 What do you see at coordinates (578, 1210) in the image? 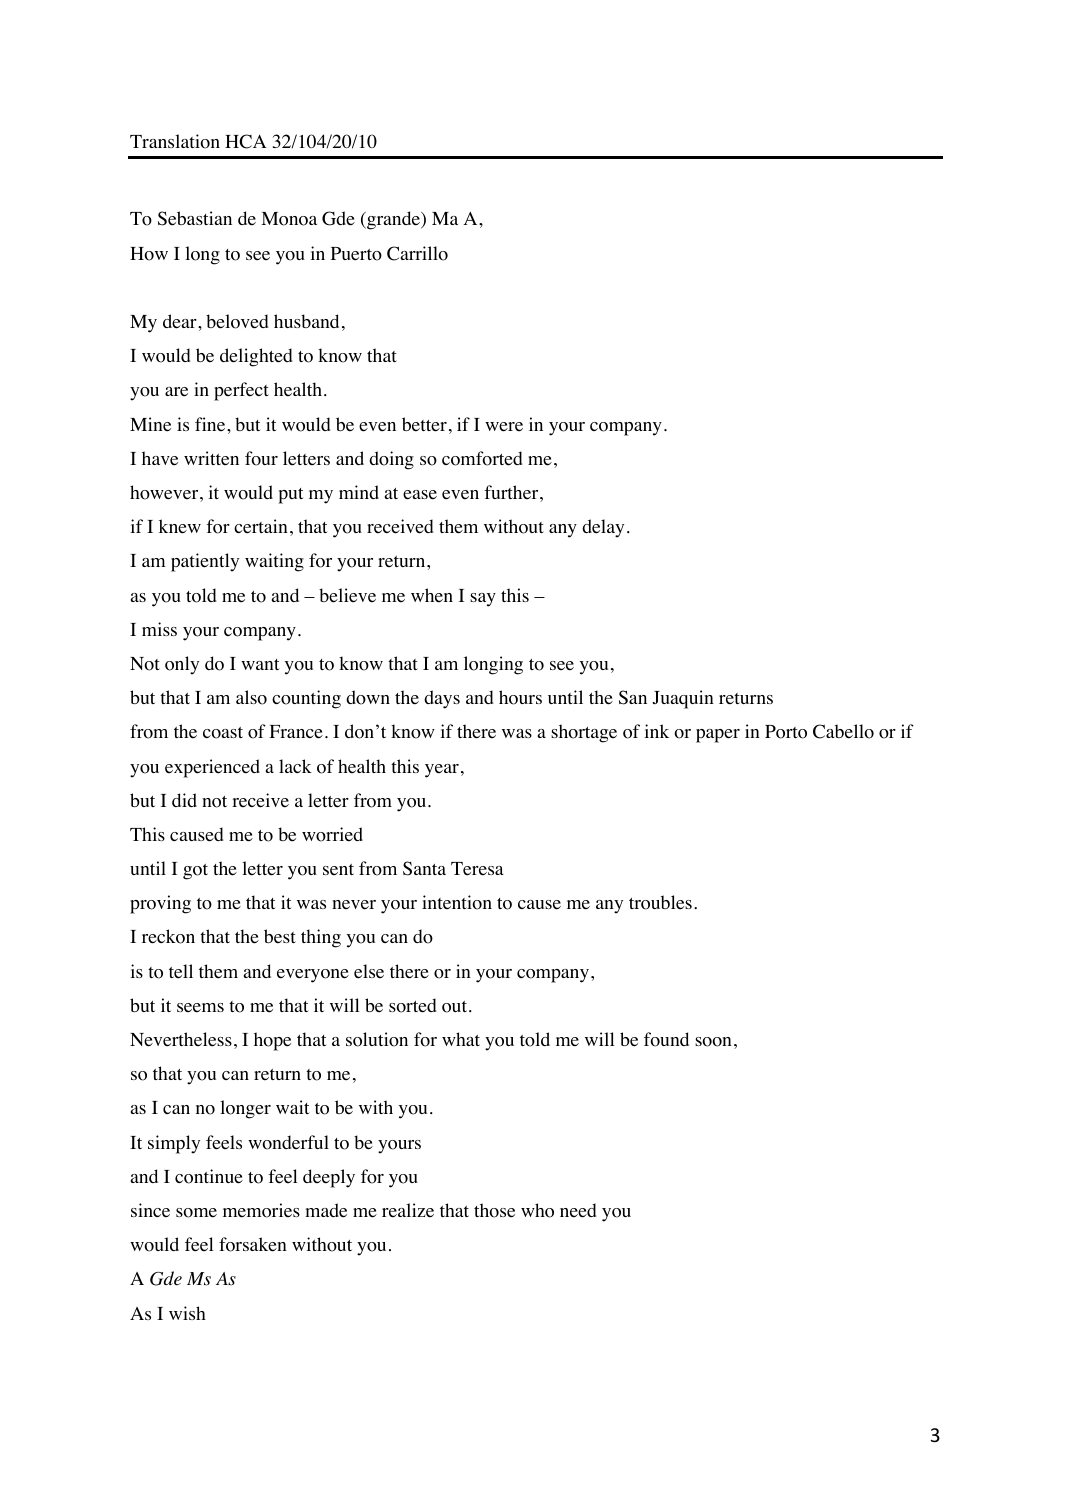
I see `need` at bounding box center [578, 1210].
